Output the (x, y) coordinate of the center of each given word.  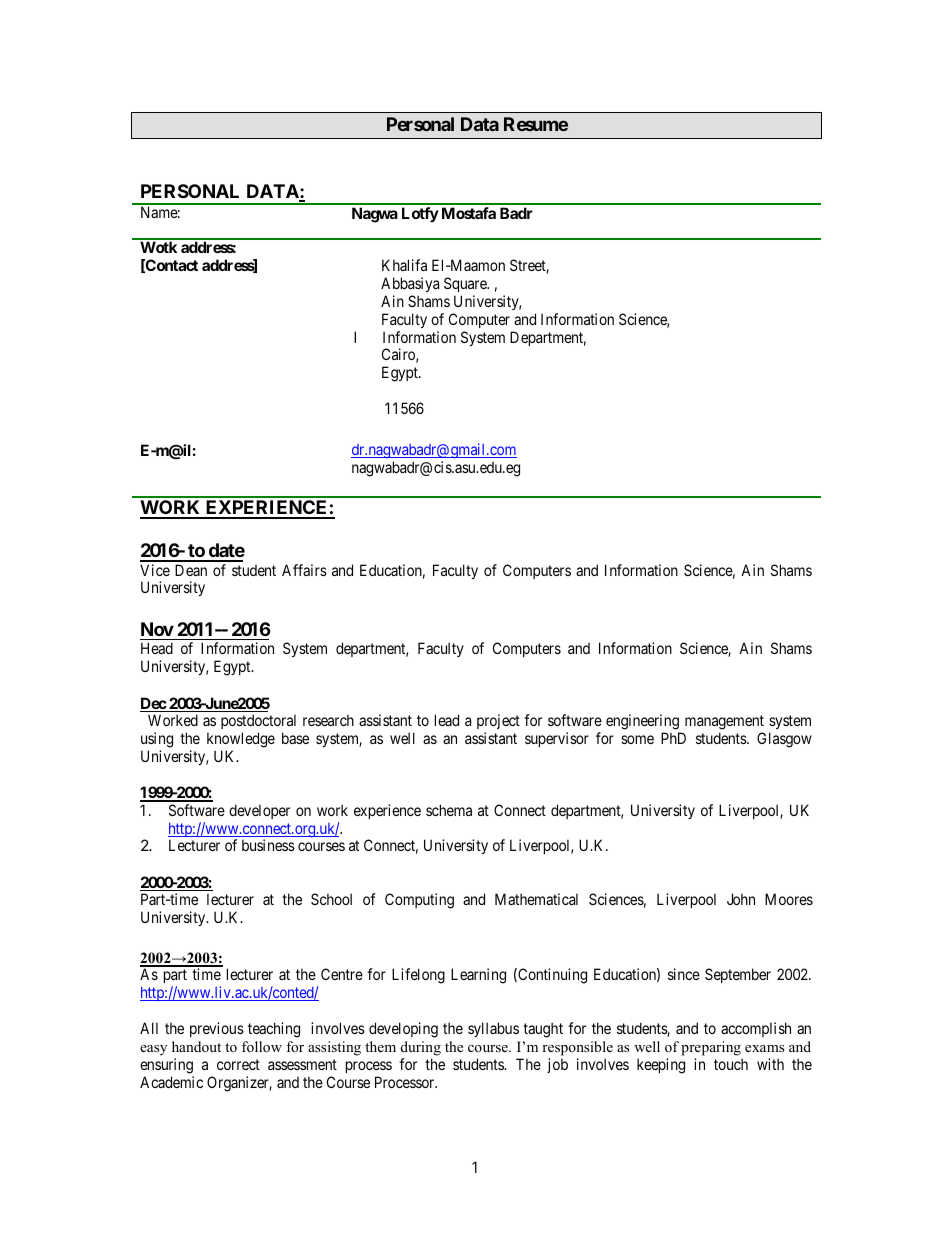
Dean (191, 570)
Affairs (304, 570)
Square (466, 284)
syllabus (493, 1029)
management (724, 722)
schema (449, 810)
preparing (711, 1048)
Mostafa (469, 213)
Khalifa (404, 265)
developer (259, 811)
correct (238, 1064)
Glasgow (784, 740)
